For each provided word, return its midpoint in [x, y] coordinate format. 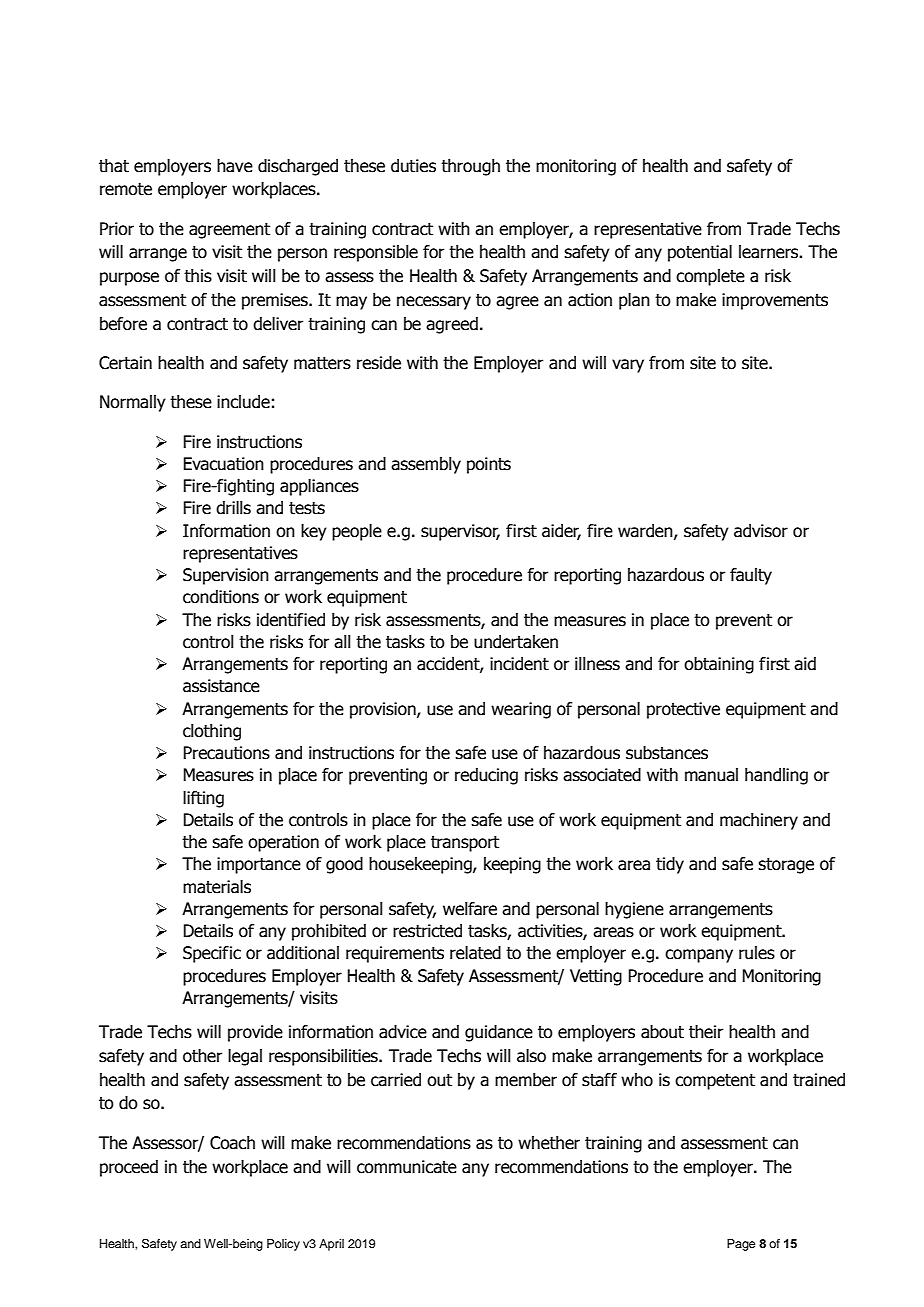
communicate [407, 1167]
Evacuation [223, 464]
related [475, 953]
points [489, 465]
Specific [212, 954]
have [235, 166]
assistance [221, 686]
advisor [761, 531]
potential [700, 253]
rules [757, 953]
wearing [521, 710]
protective [683, 710]
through [470, 167]
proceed [129, 1168]
